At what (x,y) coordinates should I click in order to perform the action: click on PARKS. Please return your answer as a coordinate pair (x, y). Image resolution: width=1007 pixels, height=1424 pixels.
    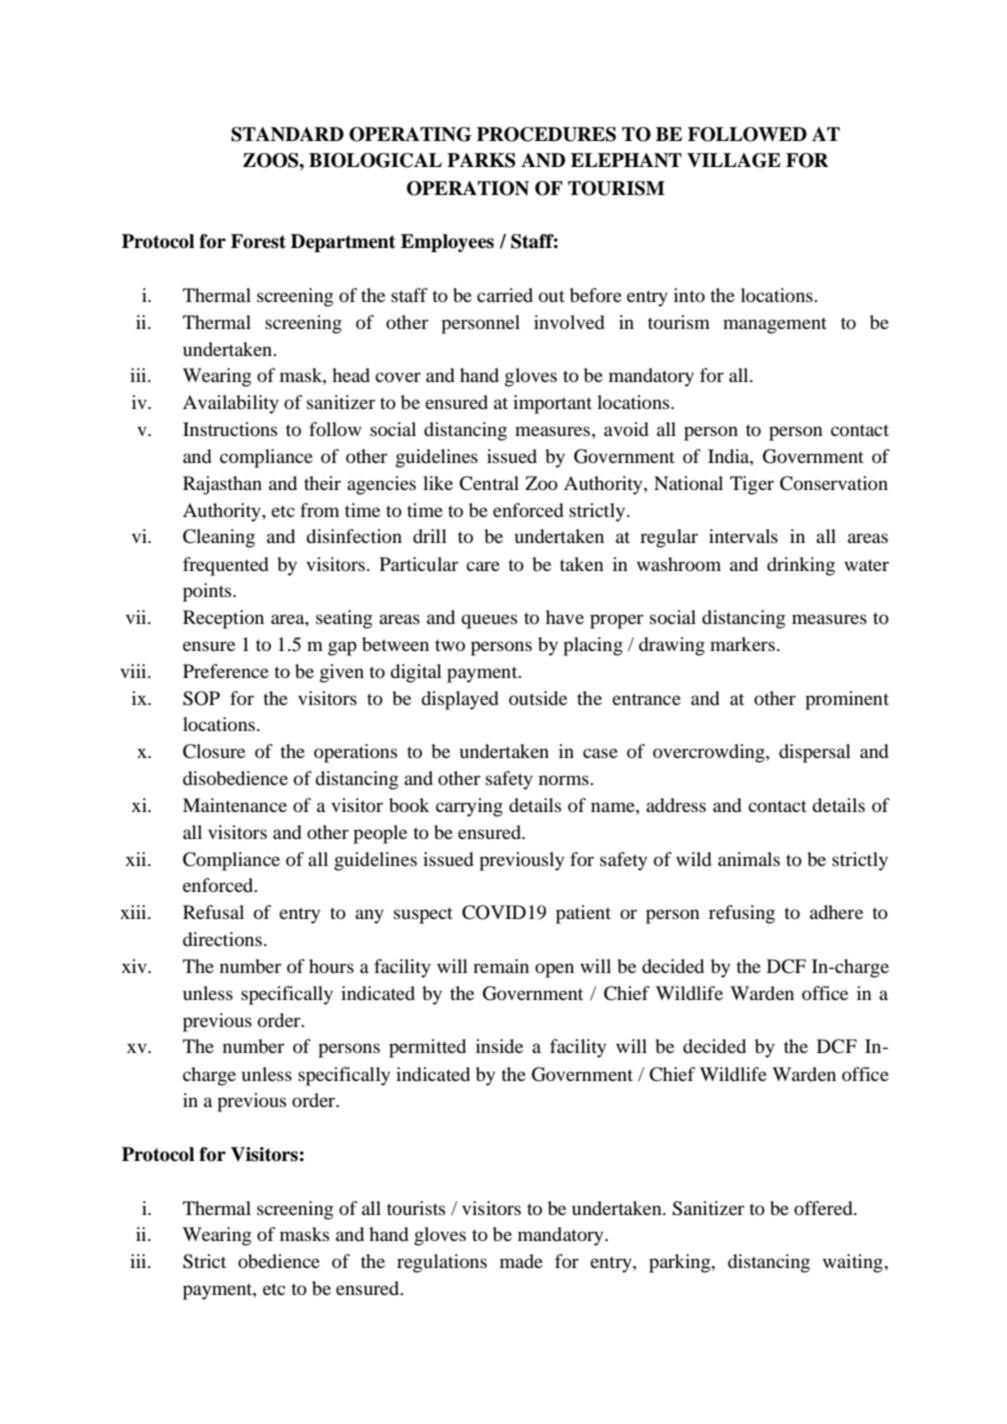
    Looking at the image, I should click on (481, 160).
